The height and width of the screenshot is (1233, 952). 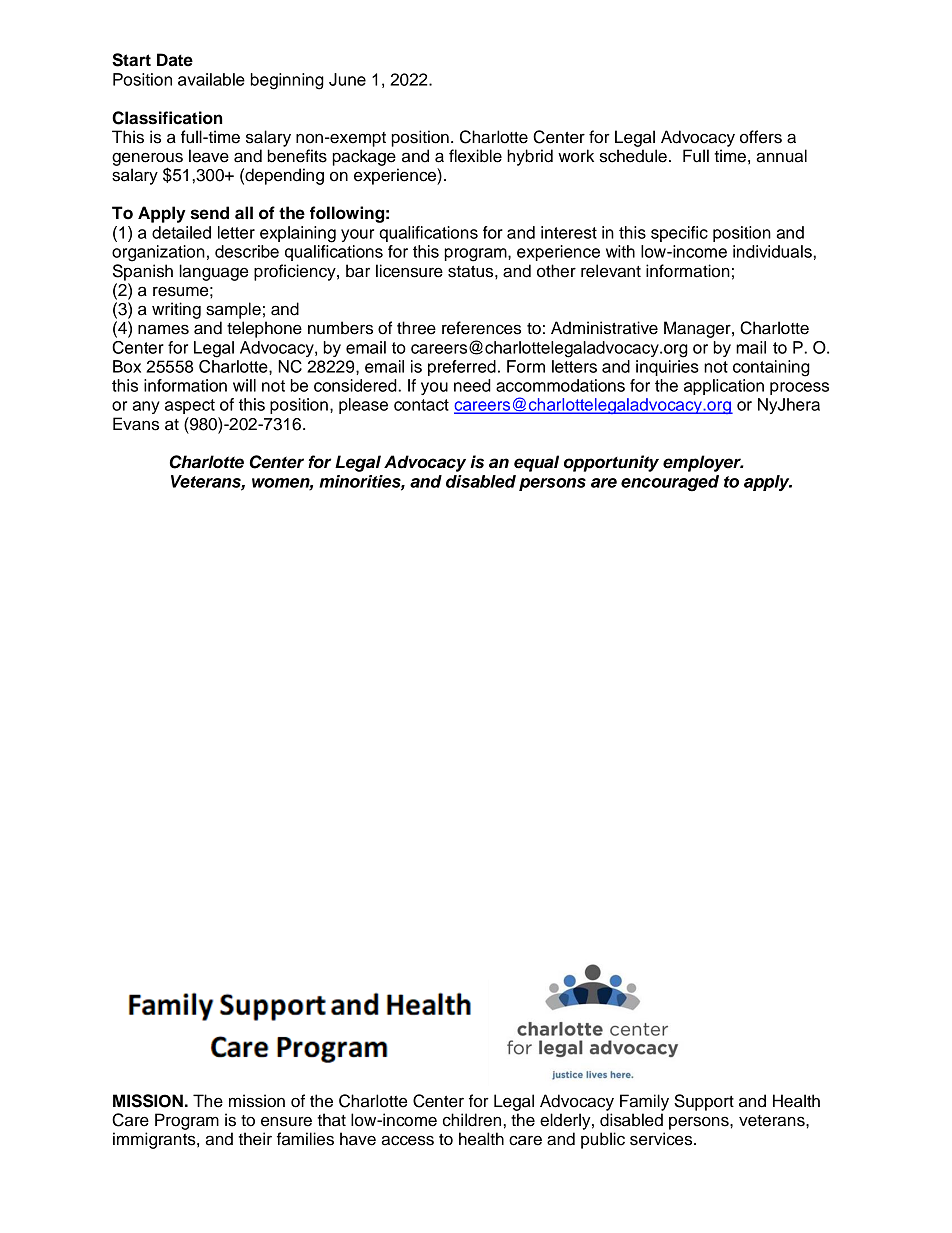 I want to click on encouraged, so click(x=670, y=483).
